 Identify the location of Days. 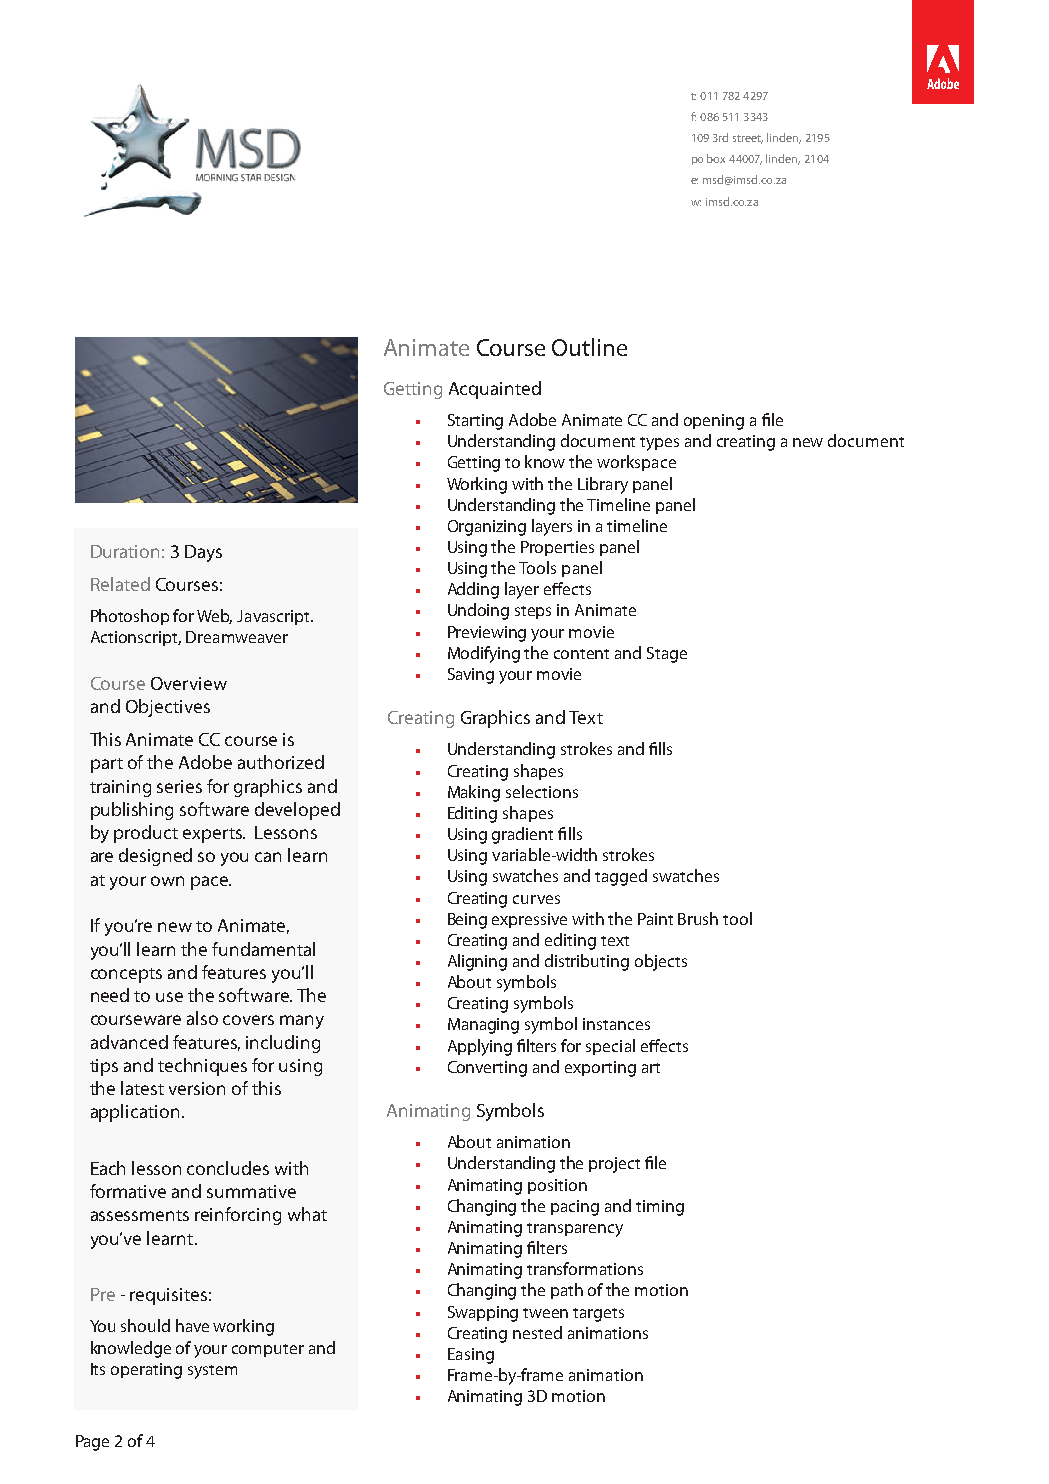
(203, 553).
